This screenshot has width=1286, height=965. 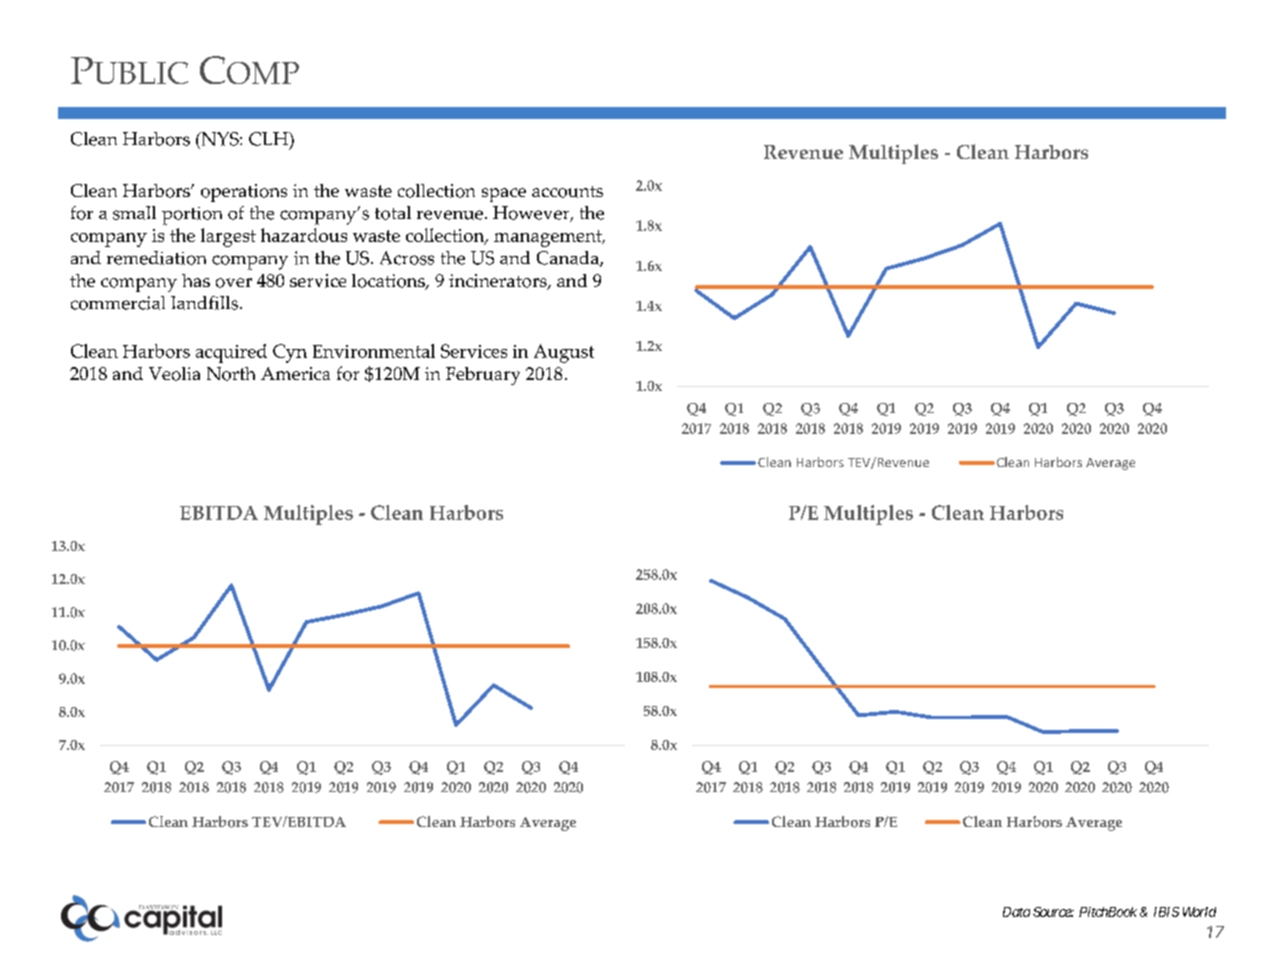 I want to click on incinerators, so click(x=499, y=282).
